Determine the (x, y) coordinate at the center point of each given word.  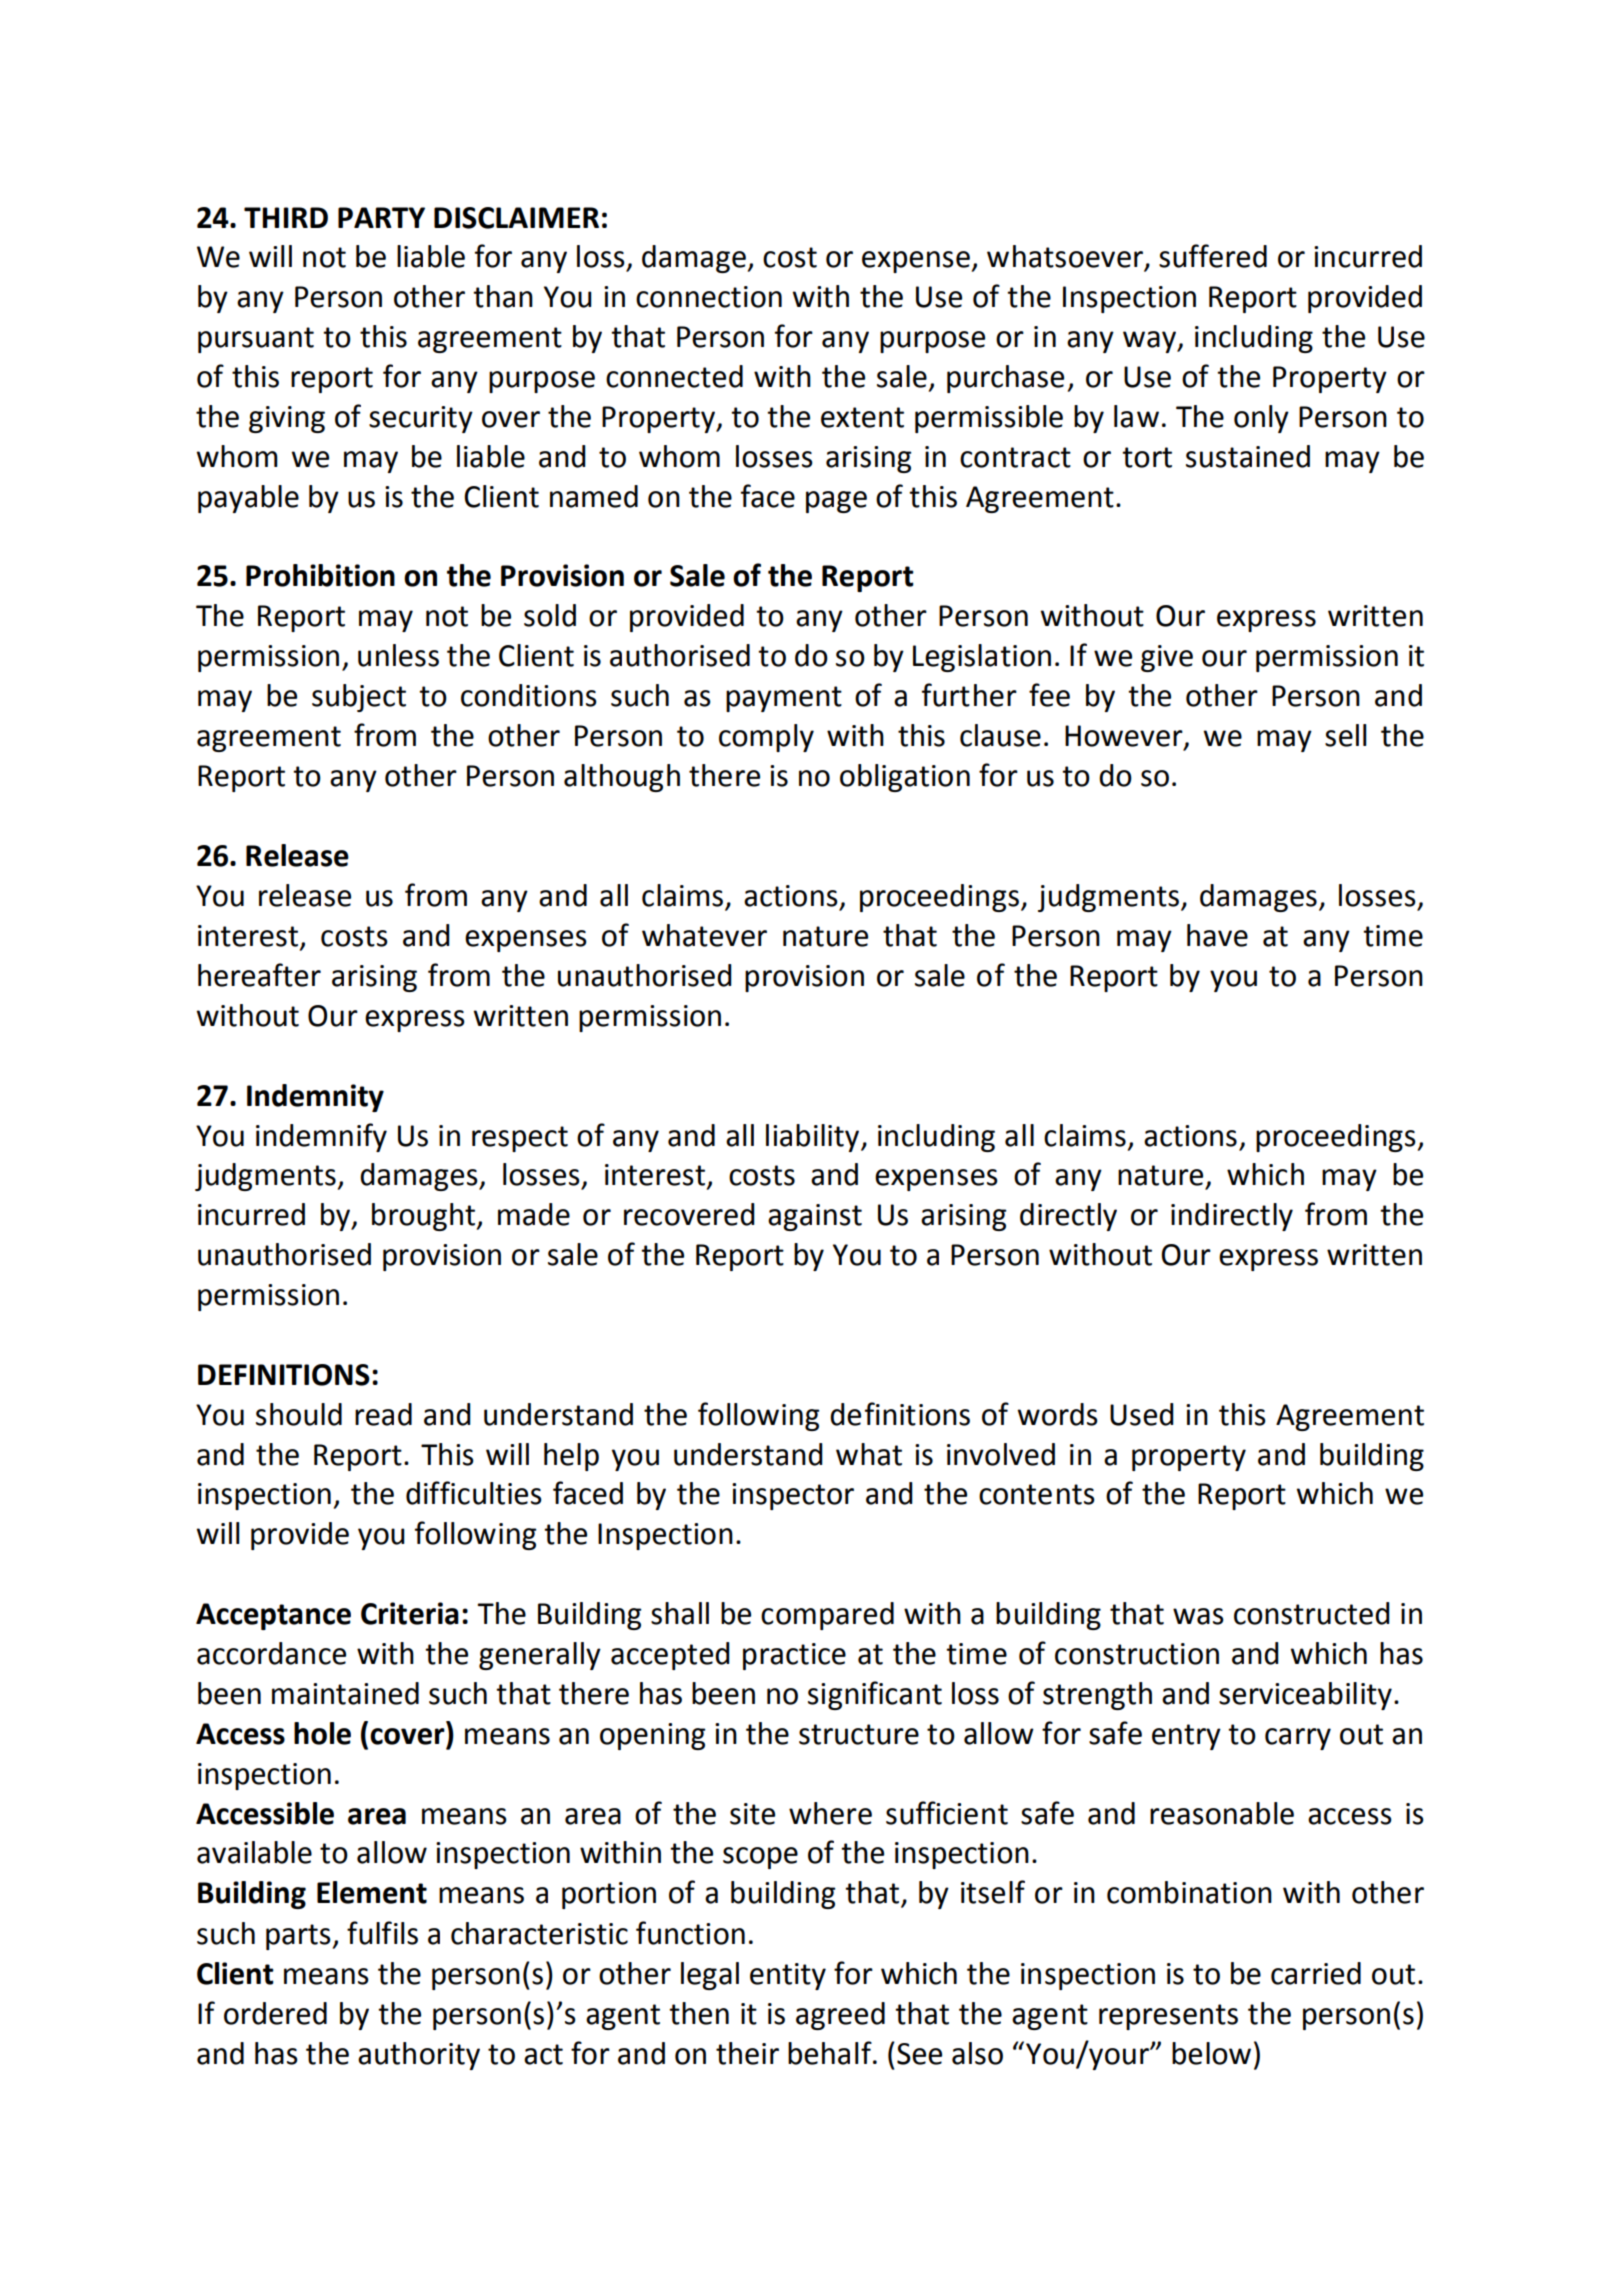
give (1167, 658)
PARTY (381, 217)
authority (419, 2056)
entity (788, 1976)
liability (814, 1138)
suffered (1213, 256)
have (1217, 935)
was (1198, 1616)
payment (784, 699)
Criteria (410, 1613)
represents (1168, 2017)
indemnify (321, 1137)
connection (709, 297)
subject (359, 698)
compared (827, 1616)
